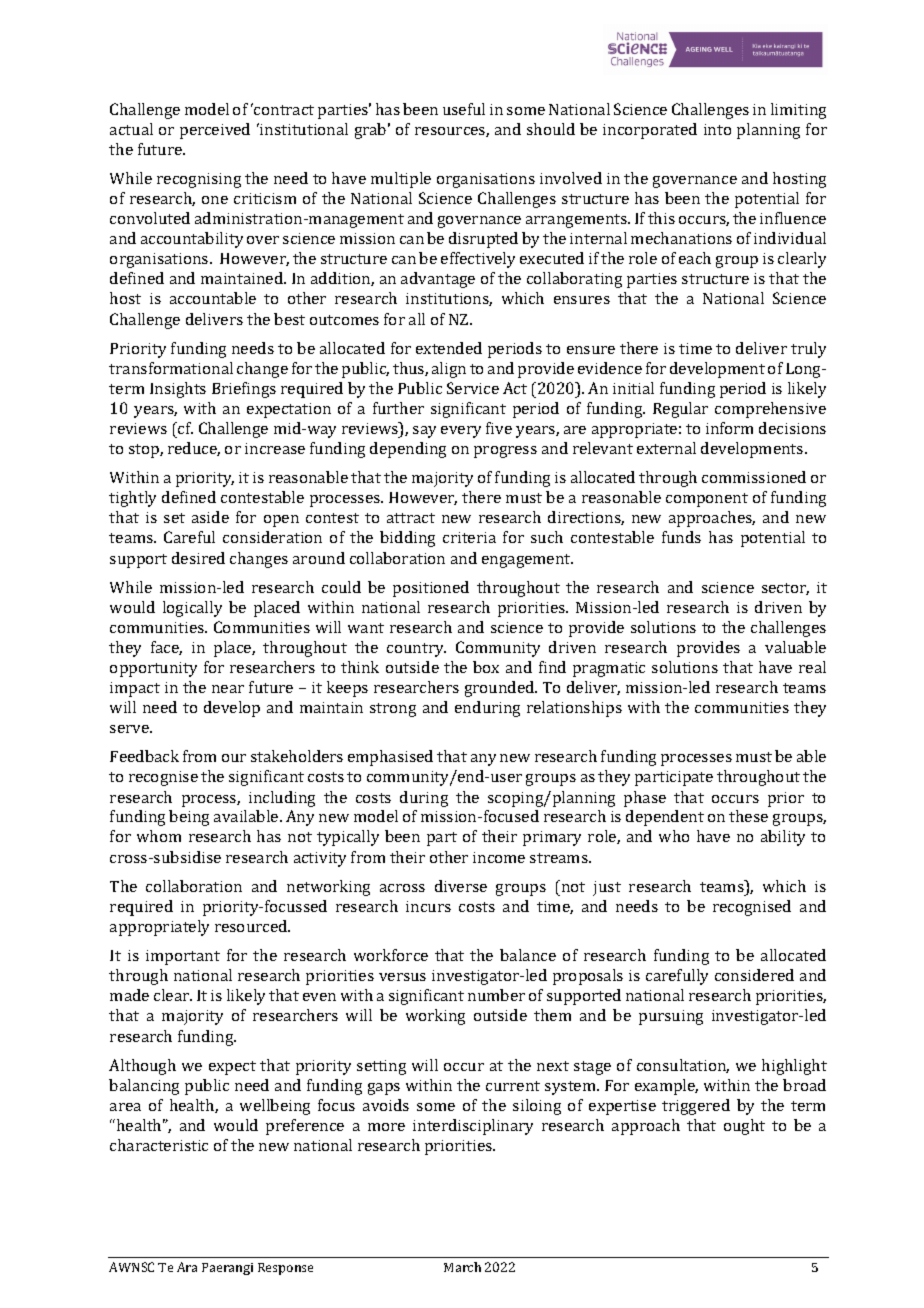 The width and height of the screenshot is (924, 1308). What do you see at coordinates (486, 667) in the screenshot?
I see `box` at bounding box center [486, 667].
